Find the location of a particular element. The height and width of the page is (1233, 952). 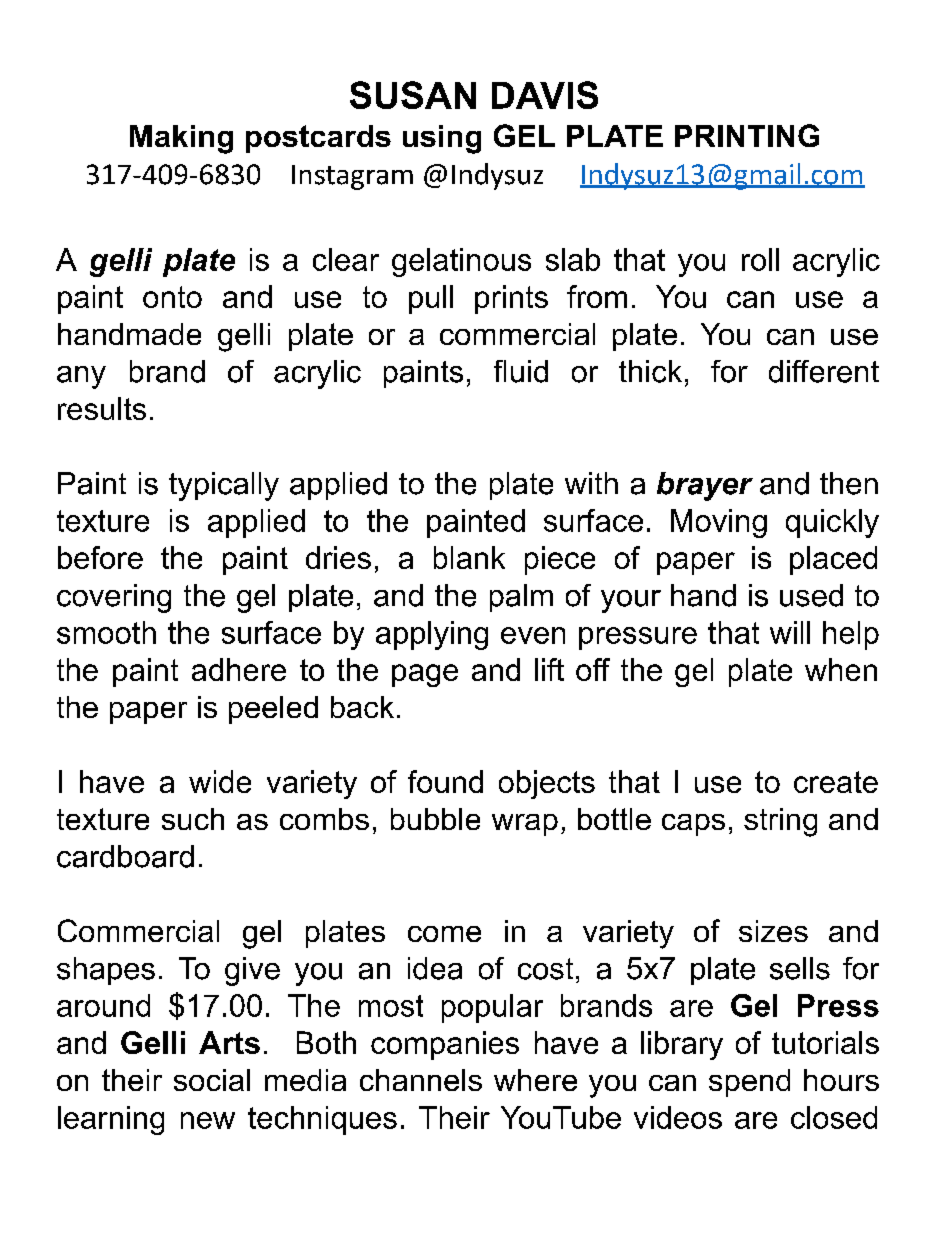

PRINTING is located at coordinates (747, 135).
